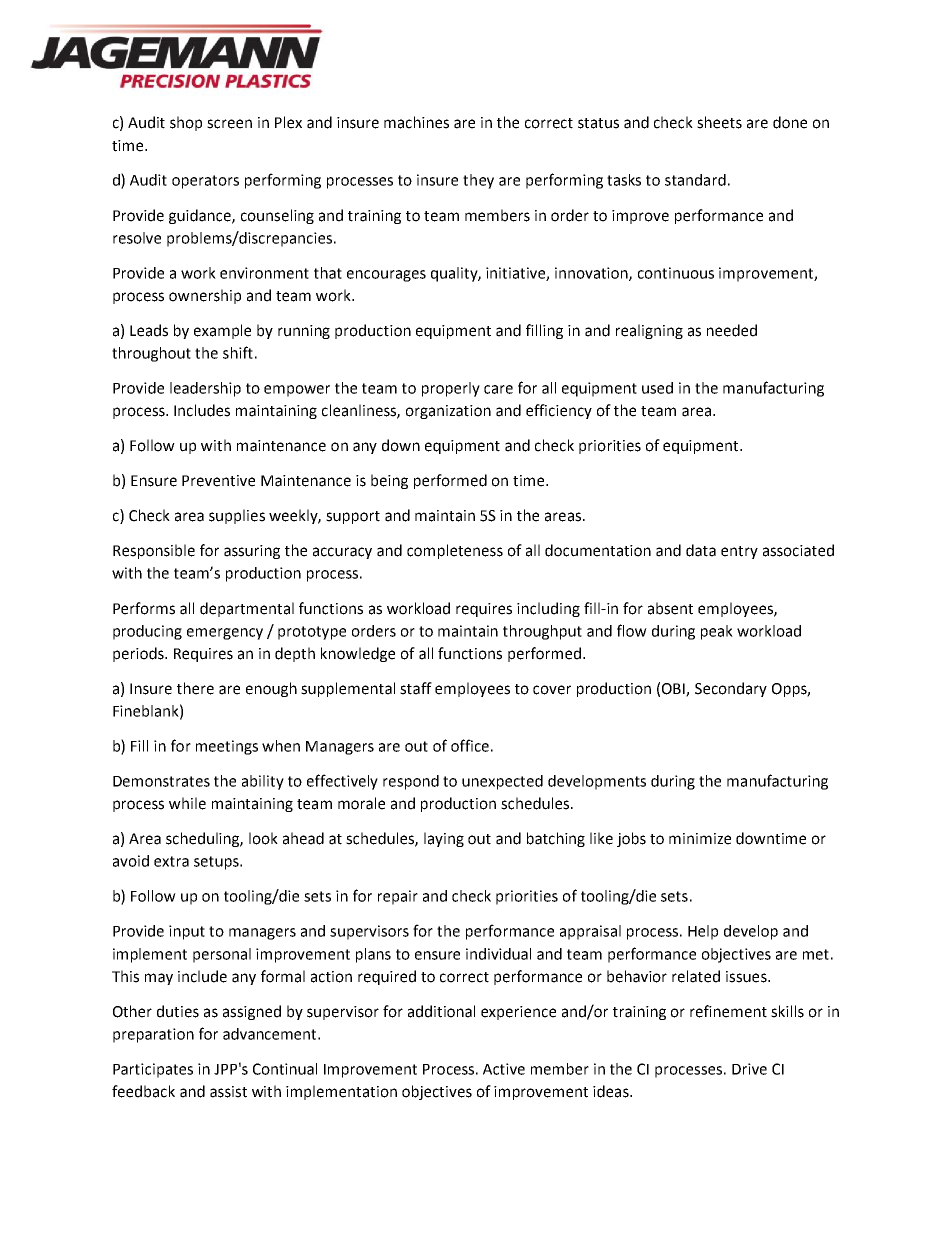  I want to click on operators, so click(205, 182).
